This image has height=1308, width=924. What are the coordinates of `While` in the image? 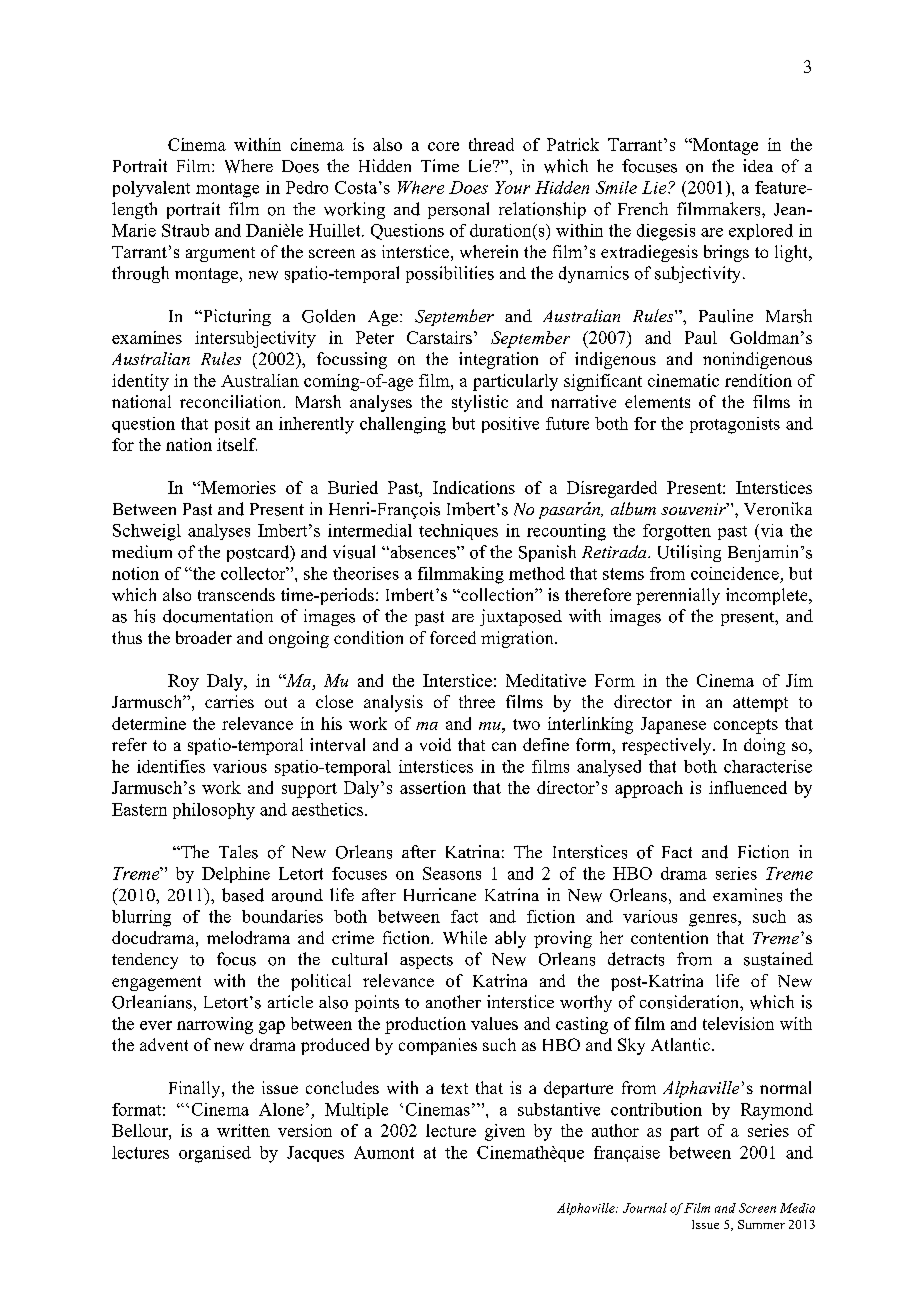 It's located at (465, 937).
